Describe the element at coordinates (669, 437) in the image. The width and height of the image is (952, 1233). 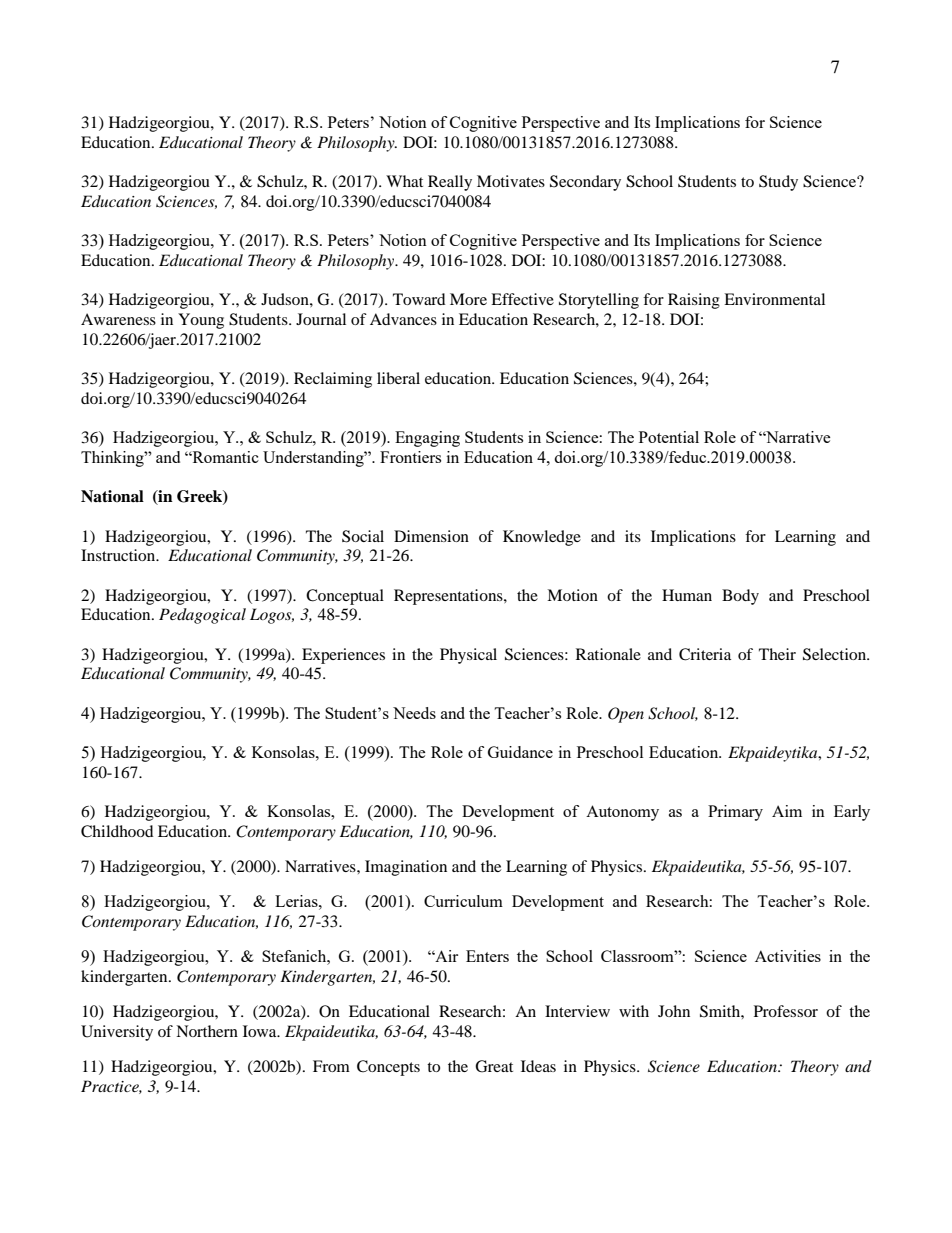
I see `Potential` at that location.
